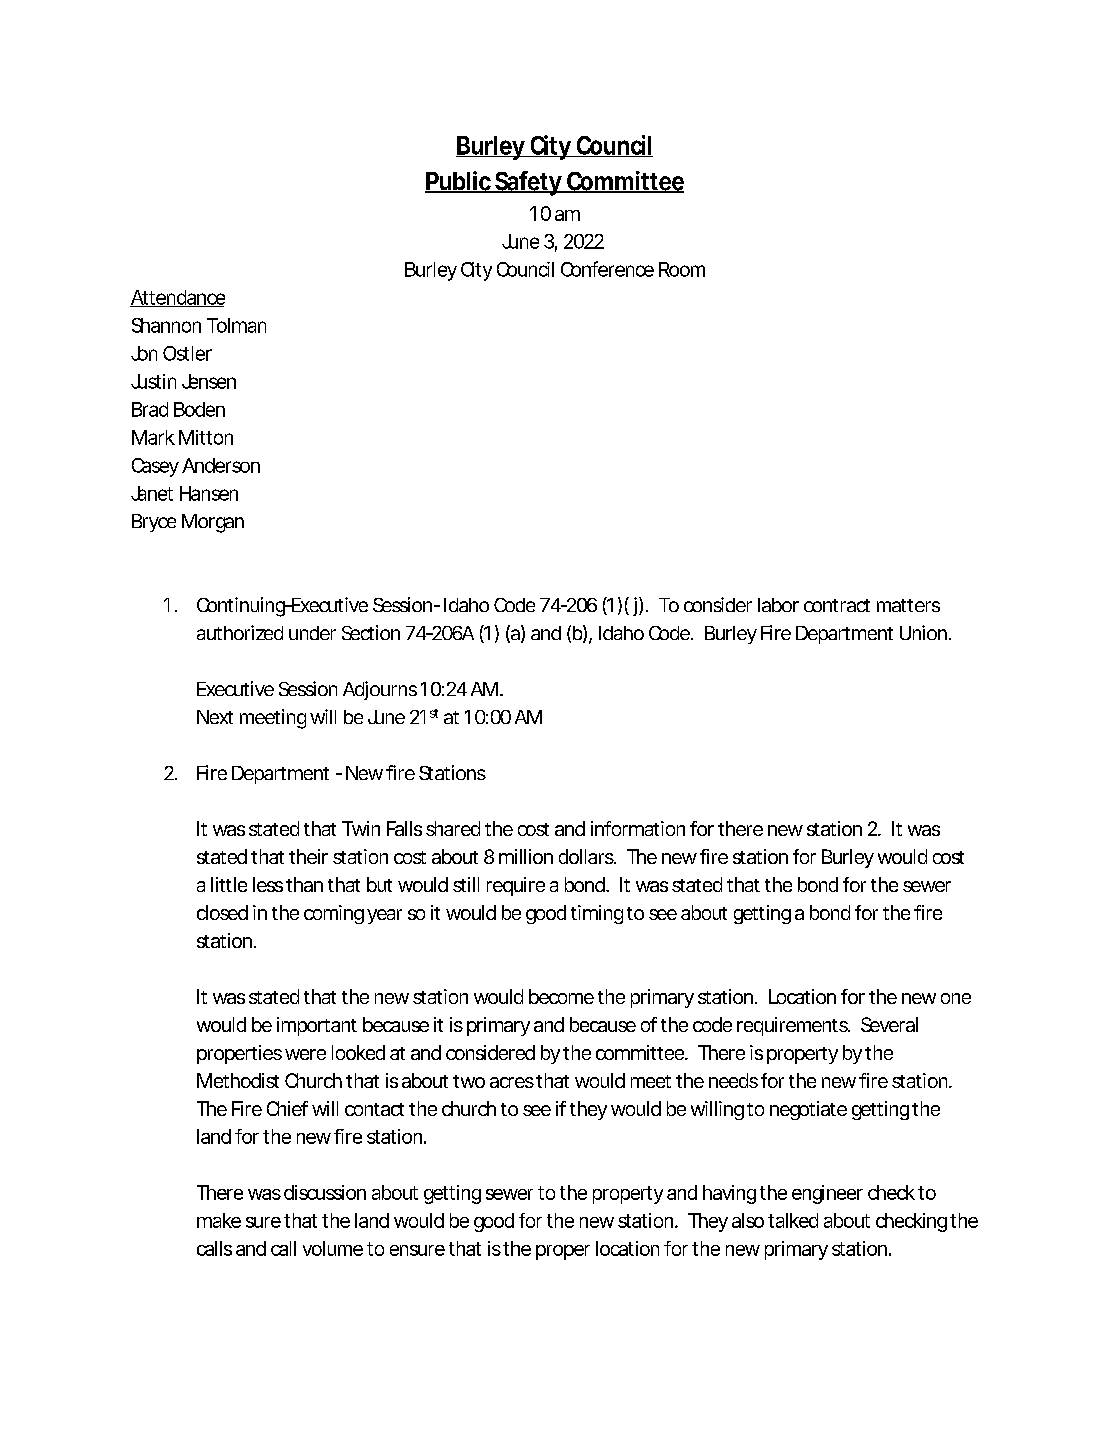  What do you see at coordinates (925, 632) in the screenshot?
I see `Union` at bounding box center [925, 632].
